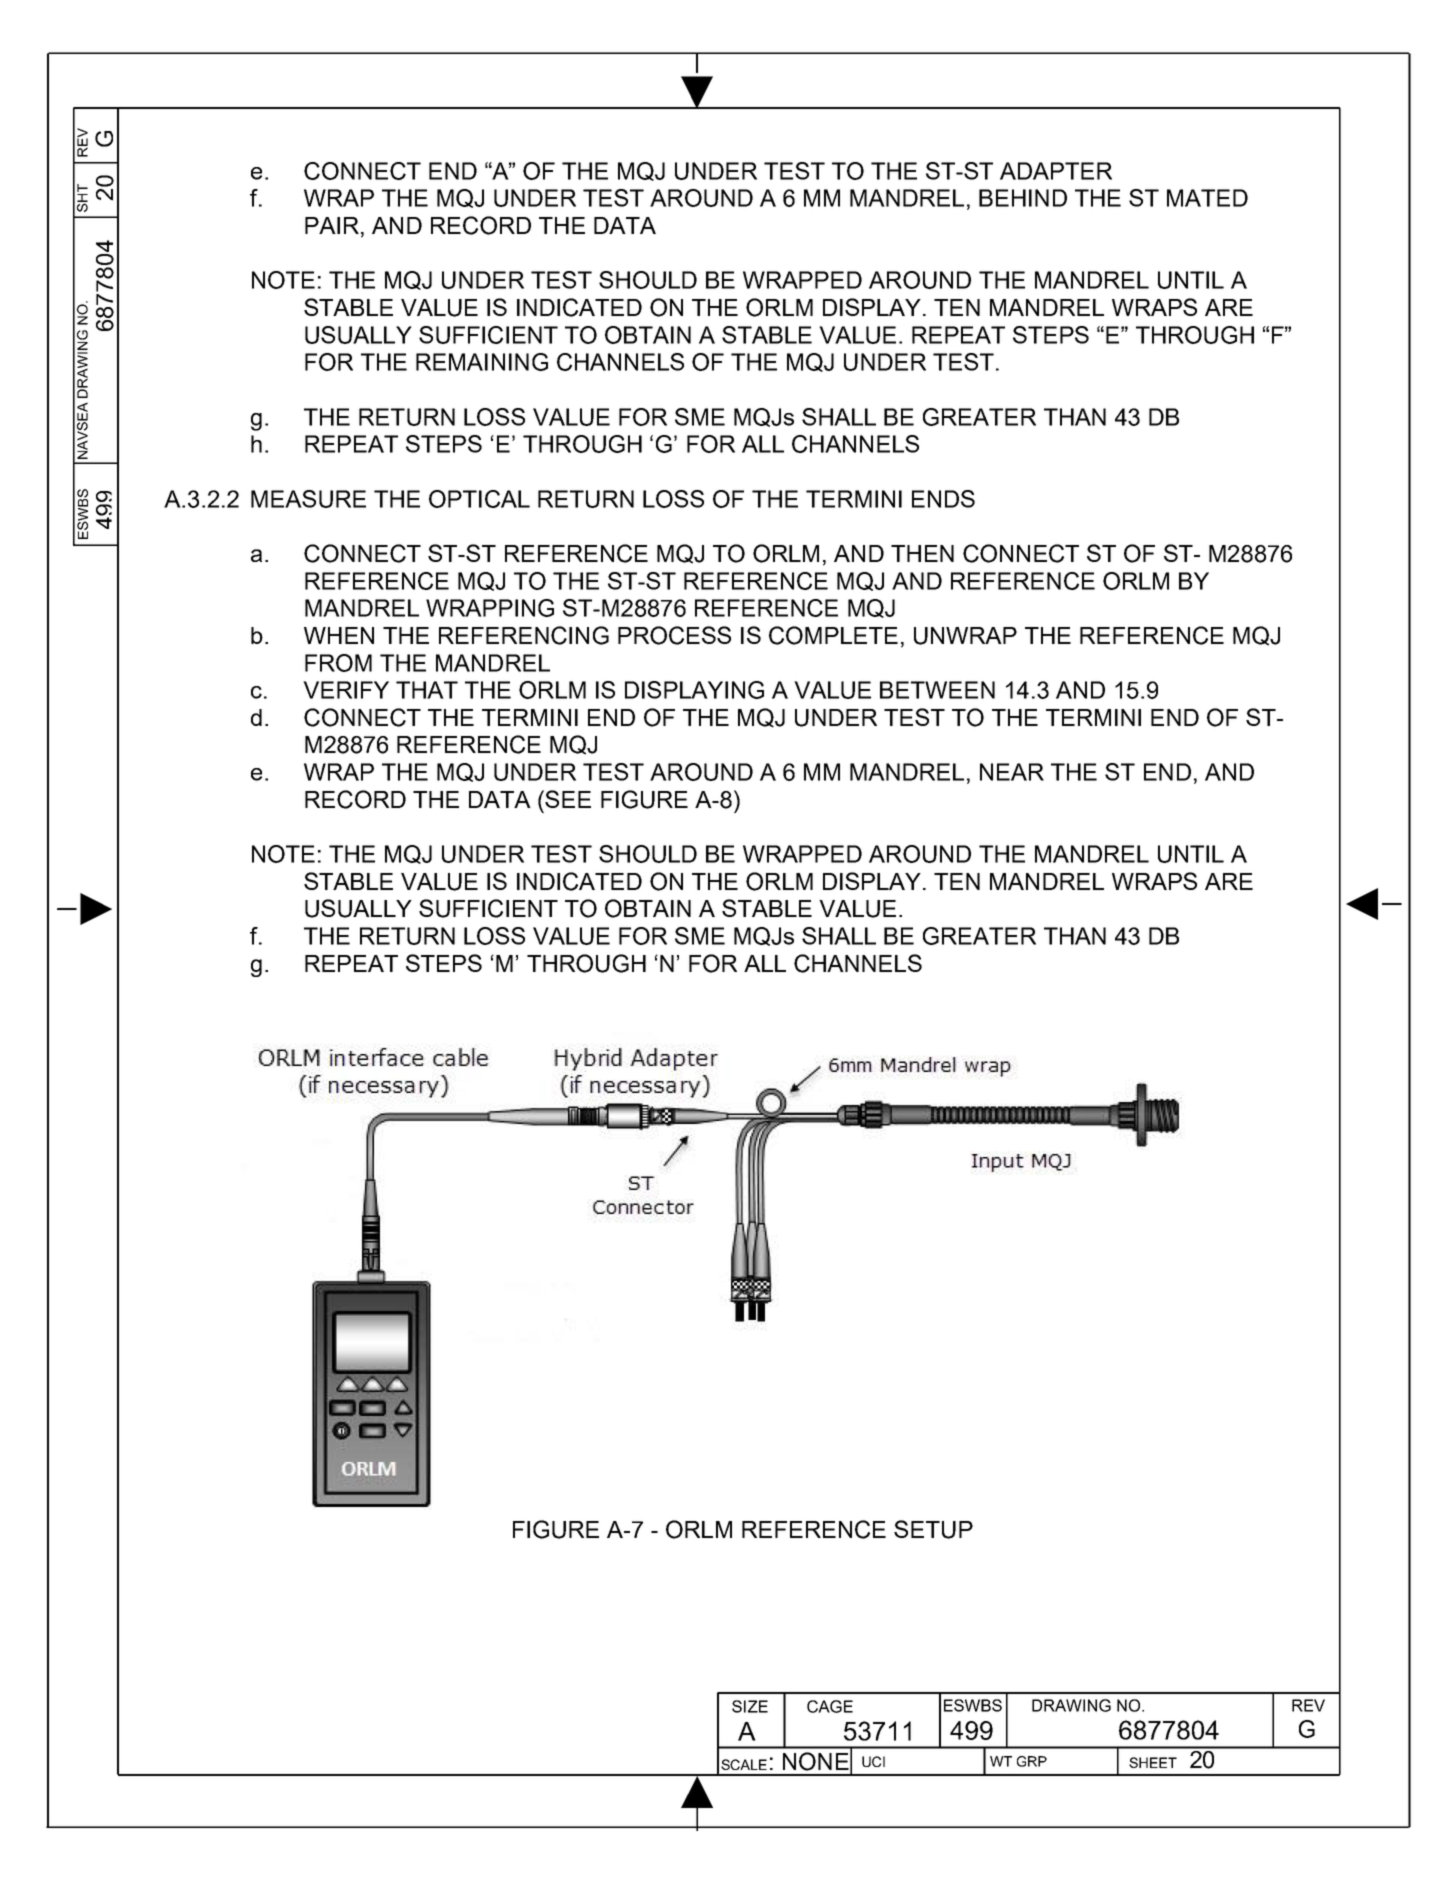  Describe the element at coordinates (1023, 198) in the screenshot. I see `BEHIND` at that location.
